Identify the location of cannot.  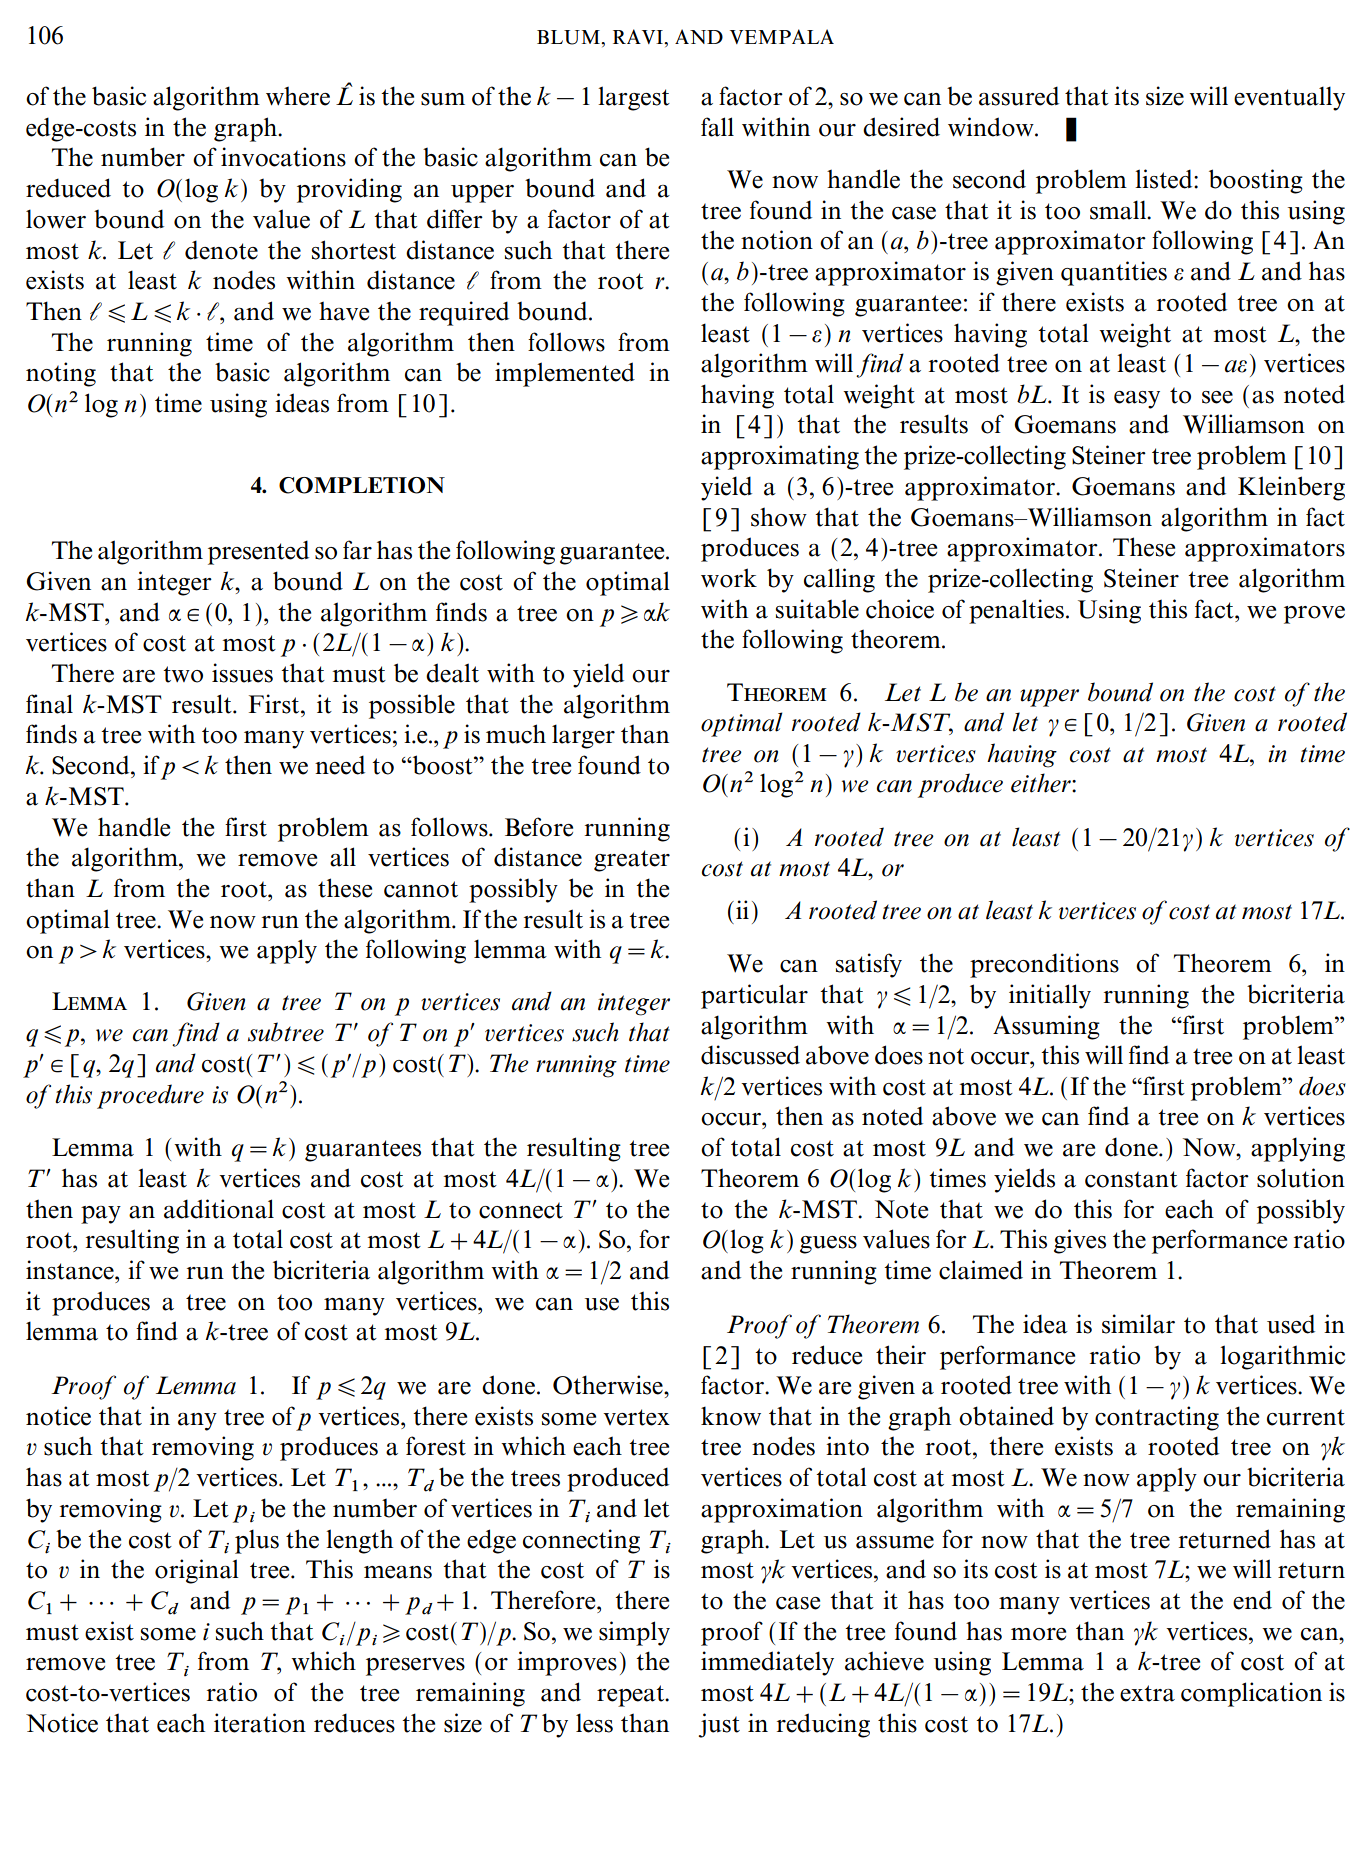
(421, 889).
